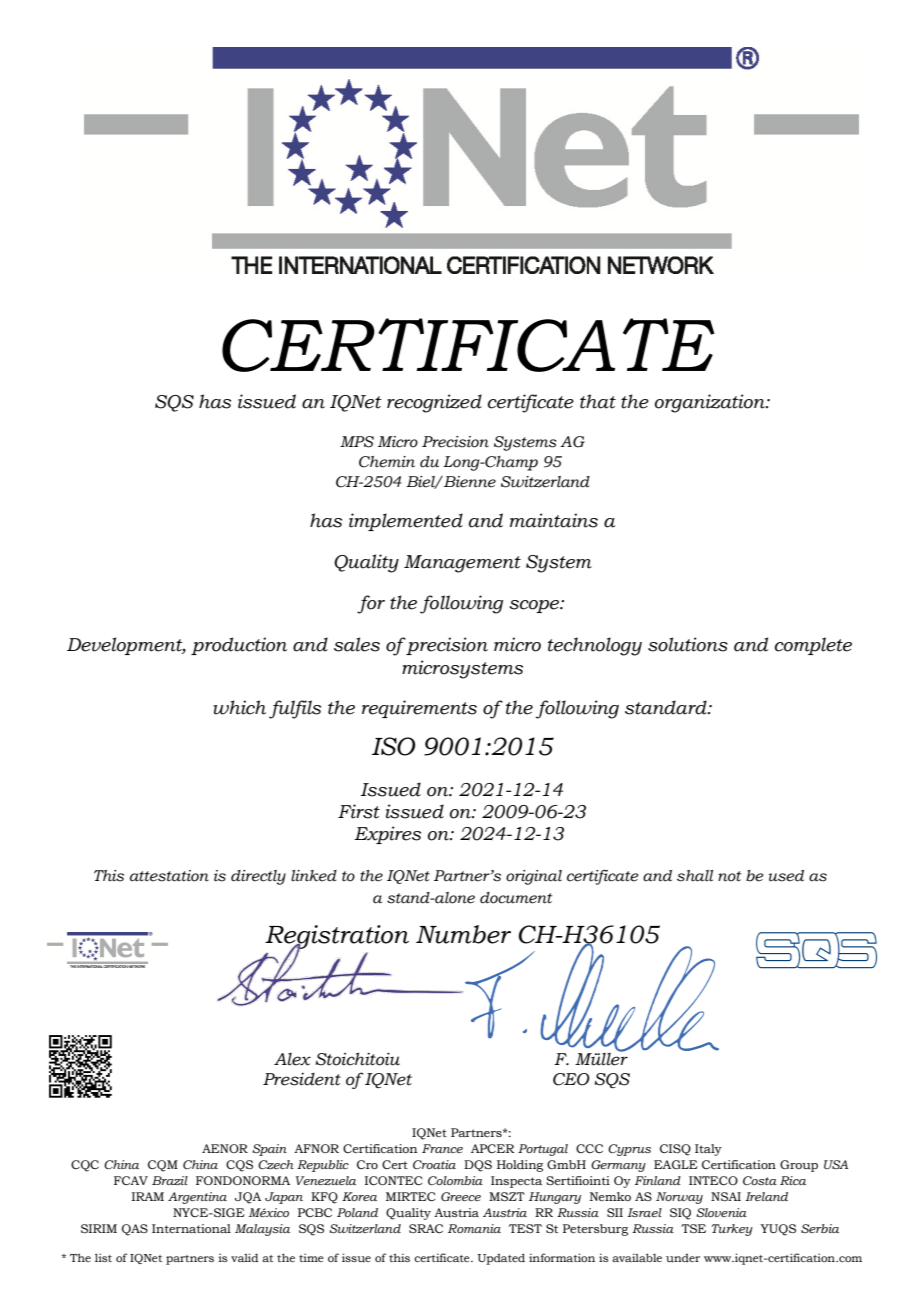 The image size is (924, 1308). I want to click on which, so click(239, 707).
